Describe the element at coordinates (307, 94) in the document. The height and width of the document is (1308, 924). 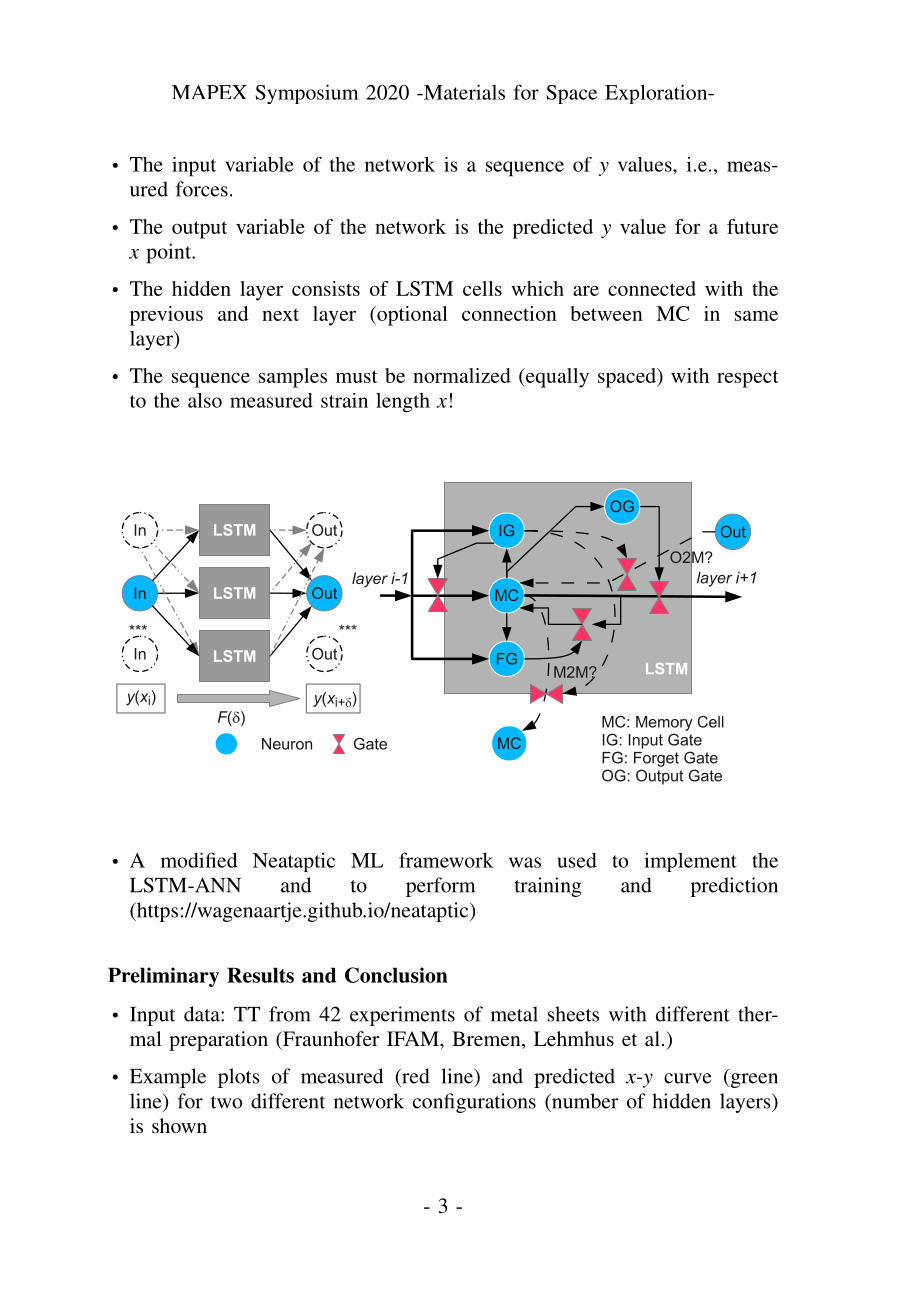
I see `Symposium` at that location.
